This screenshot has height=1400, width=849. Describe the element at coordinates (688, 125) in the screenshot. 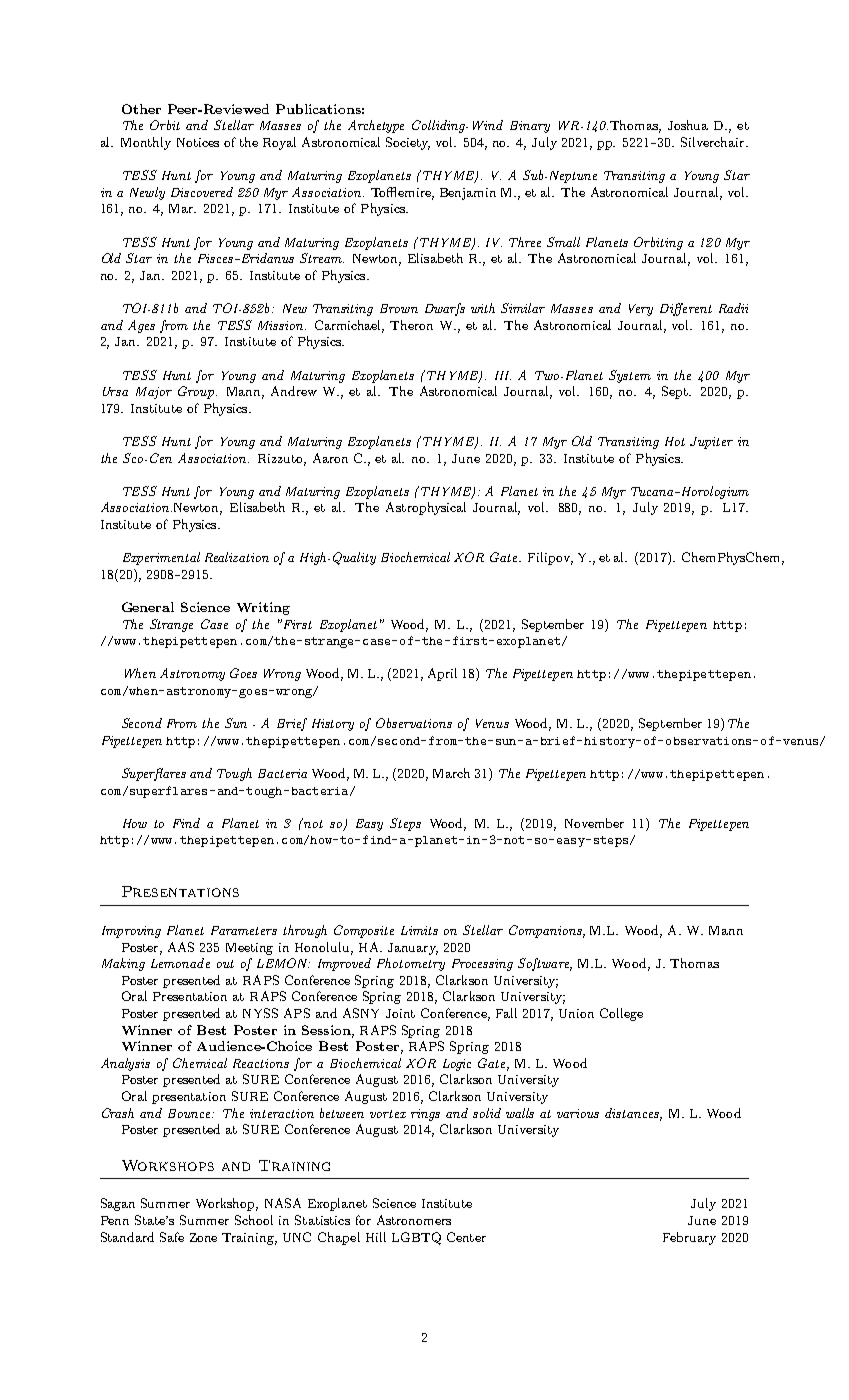

I see `Joshua` at that location.
